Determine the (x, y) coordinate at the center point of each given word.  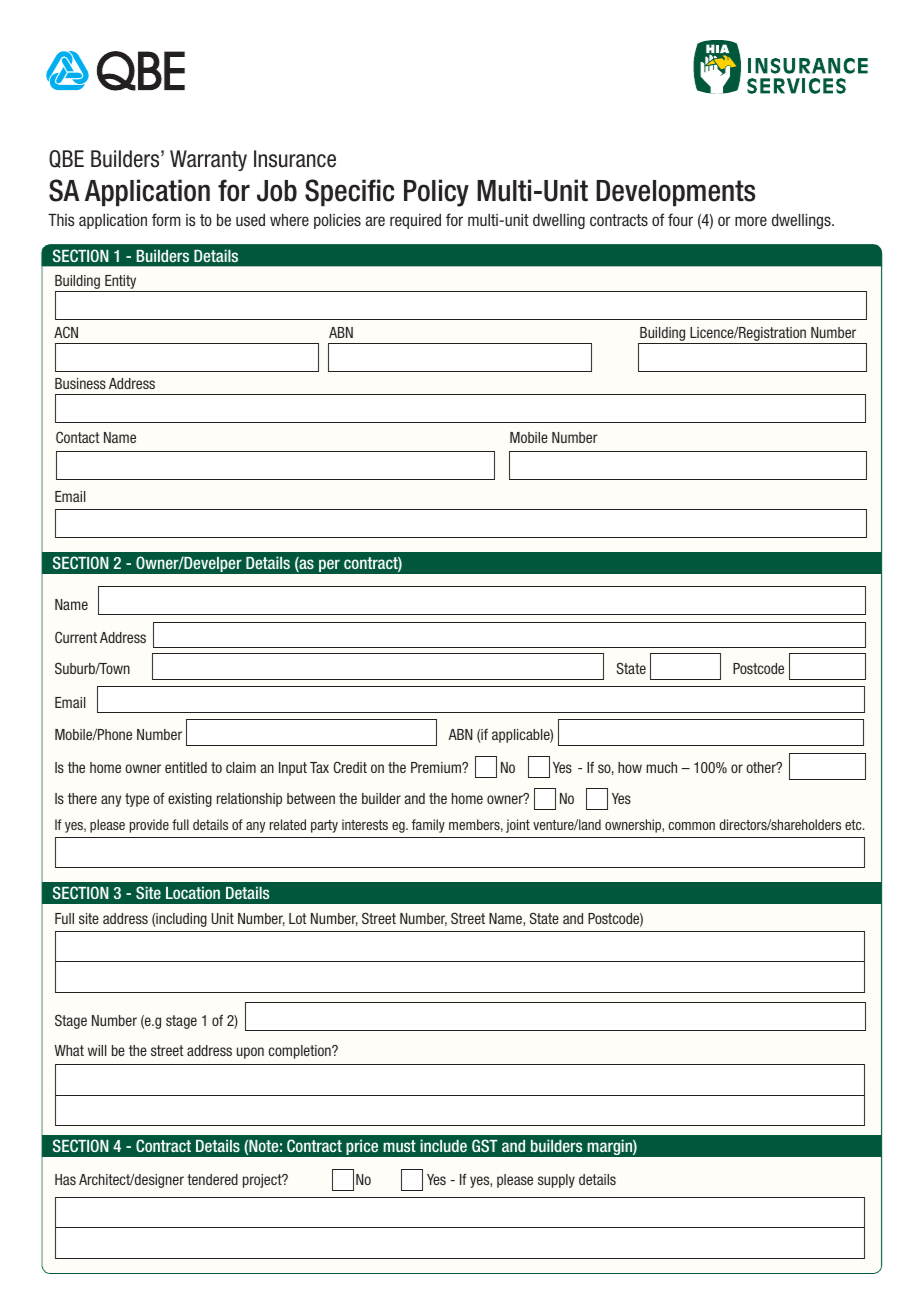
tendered (212, 1179)
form (166, 219)
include (443, 1145)
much (661, 767)
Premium (437, 767)
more (751, 221)
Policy (436, 193)
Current (76, 637)
